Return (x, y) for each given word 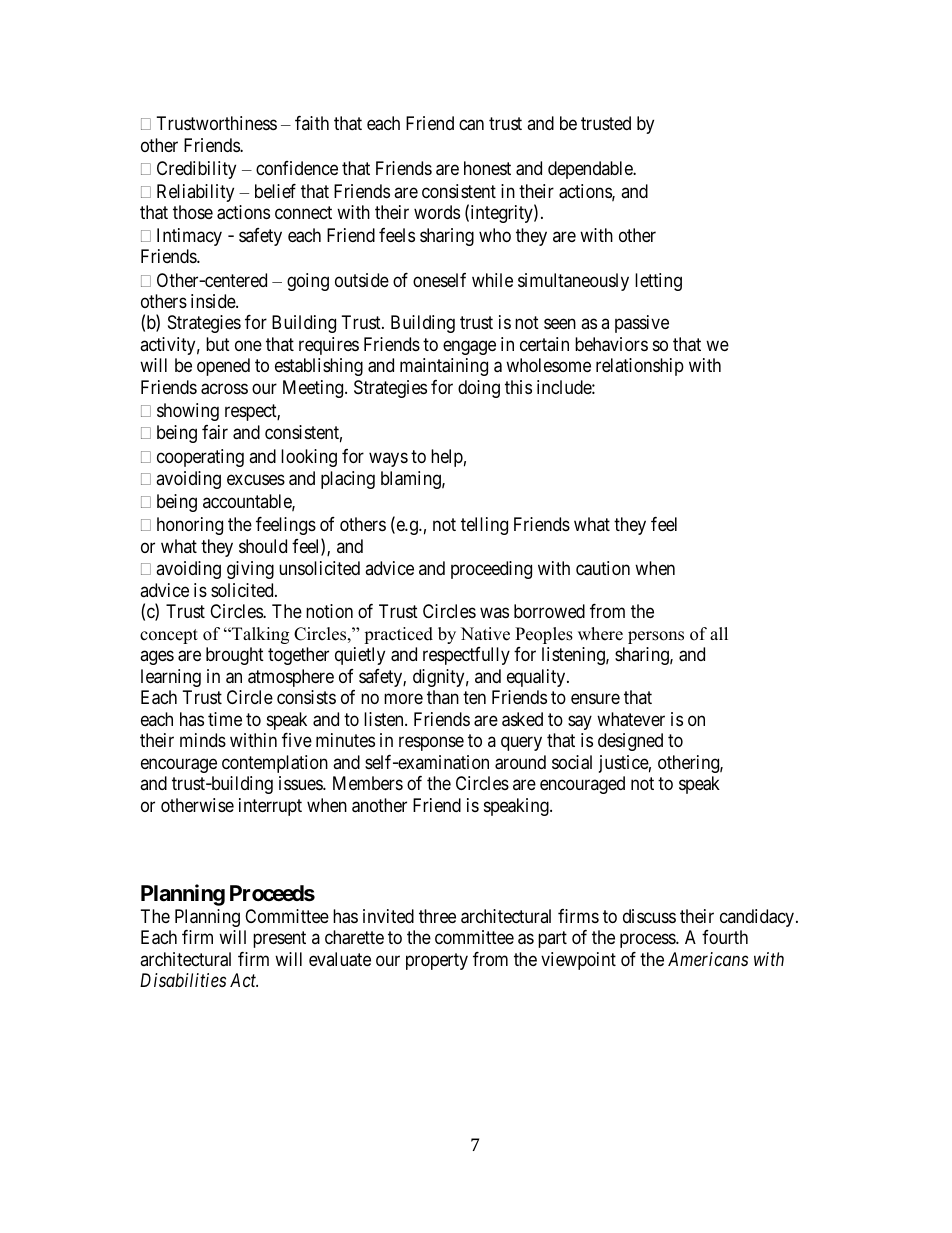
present (279, 940)
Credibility (196, 170)
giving (250, 570)
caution (603, 568)
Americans (708, 959)
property (437, 961)
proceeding (491, 570)
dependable (591, 170)
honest (487, 168)
